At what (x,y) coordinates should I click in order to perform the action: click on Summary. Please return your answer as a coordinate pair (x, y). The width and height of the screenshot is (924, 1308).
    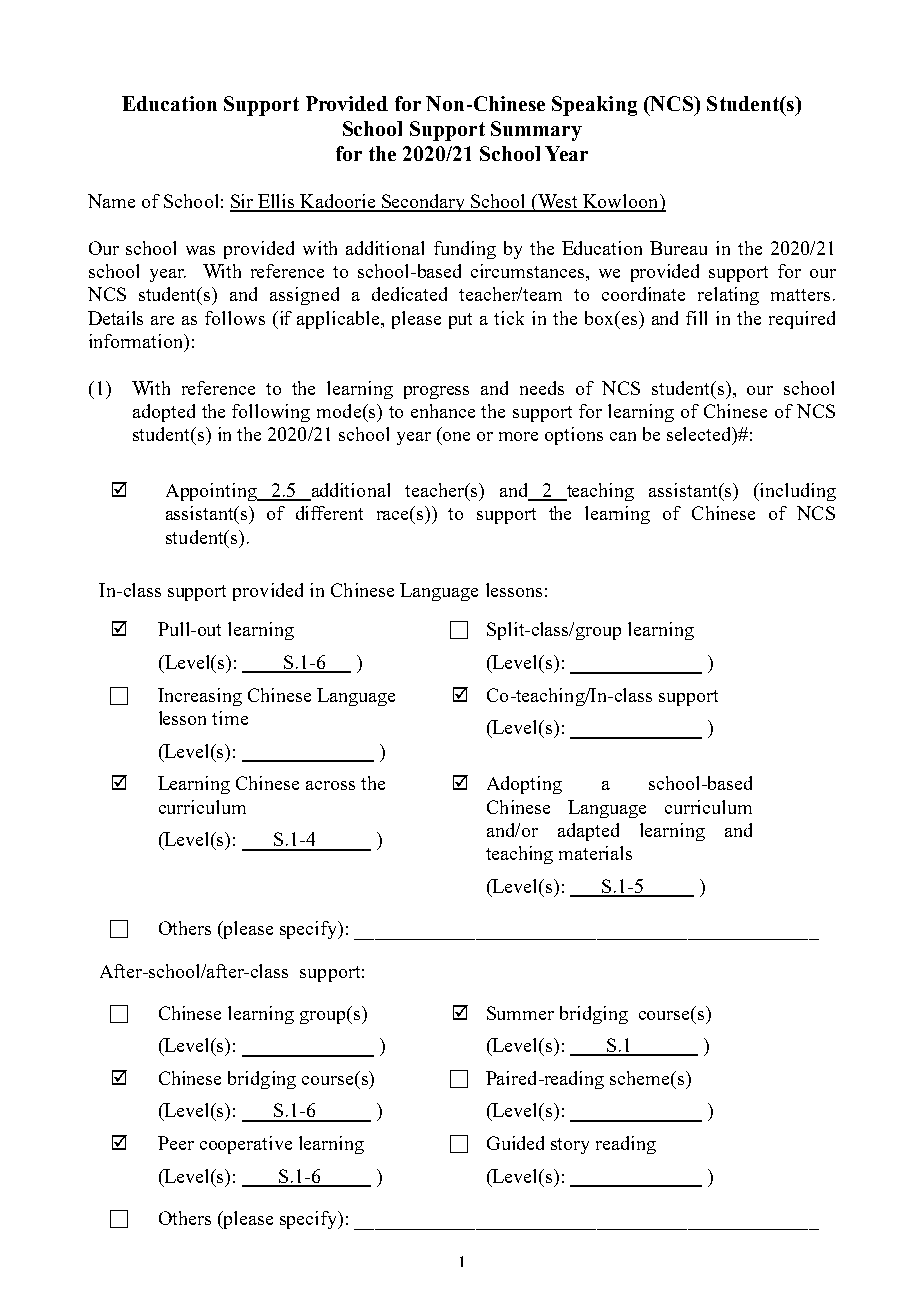
    Looking at the image, I should click on (536, 131).
